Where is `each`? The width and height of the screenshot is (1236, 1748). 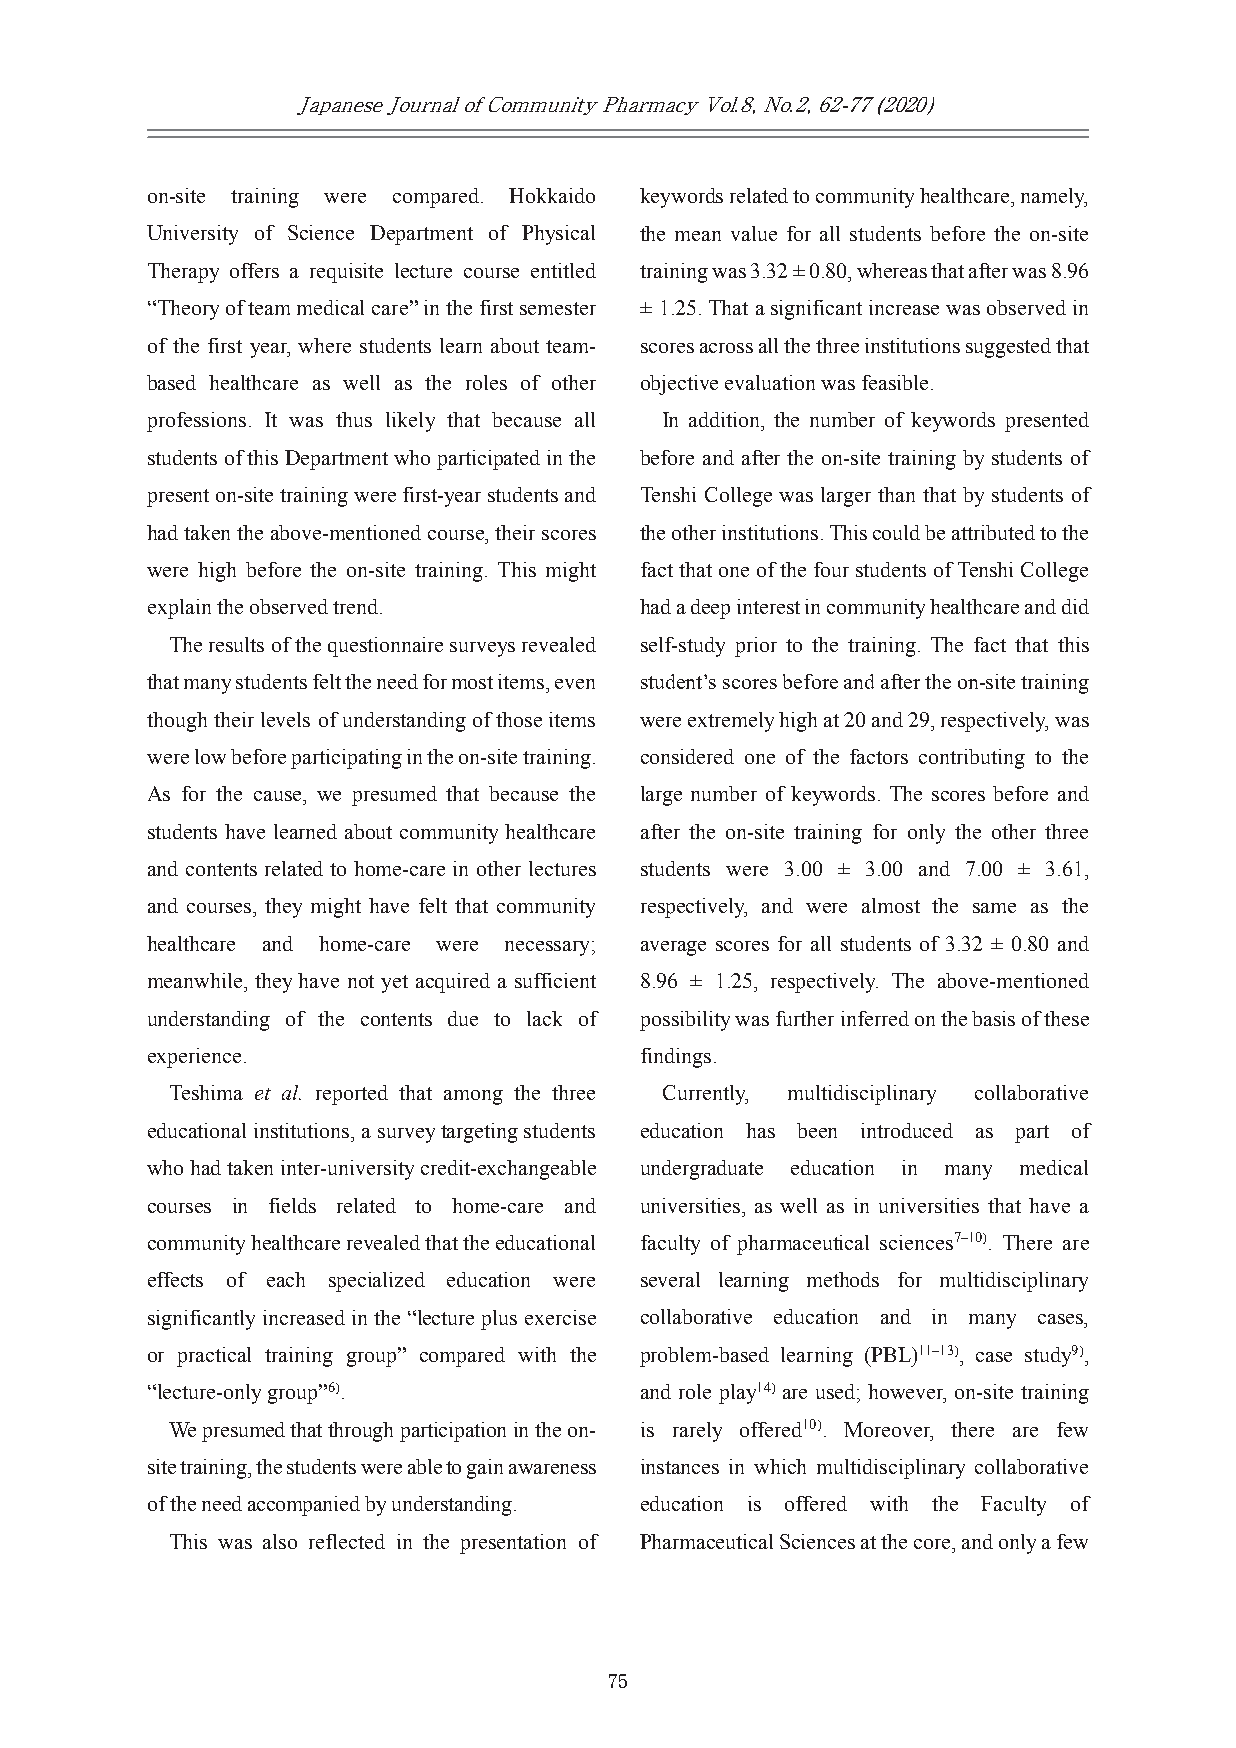
each is located at coordinates (286, 1279).
